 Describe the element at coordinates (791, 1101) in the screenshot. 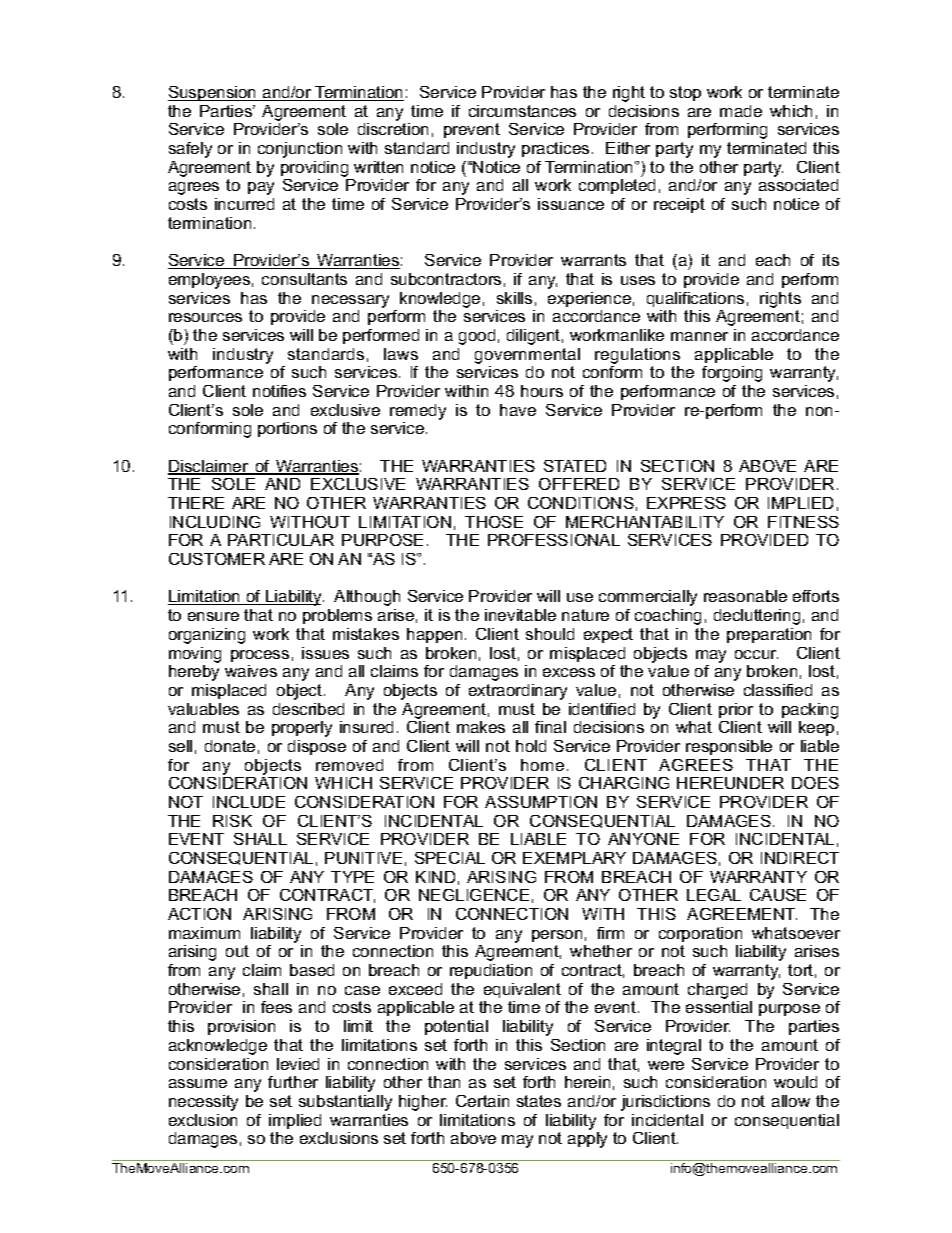

I see `allow` at that location.
